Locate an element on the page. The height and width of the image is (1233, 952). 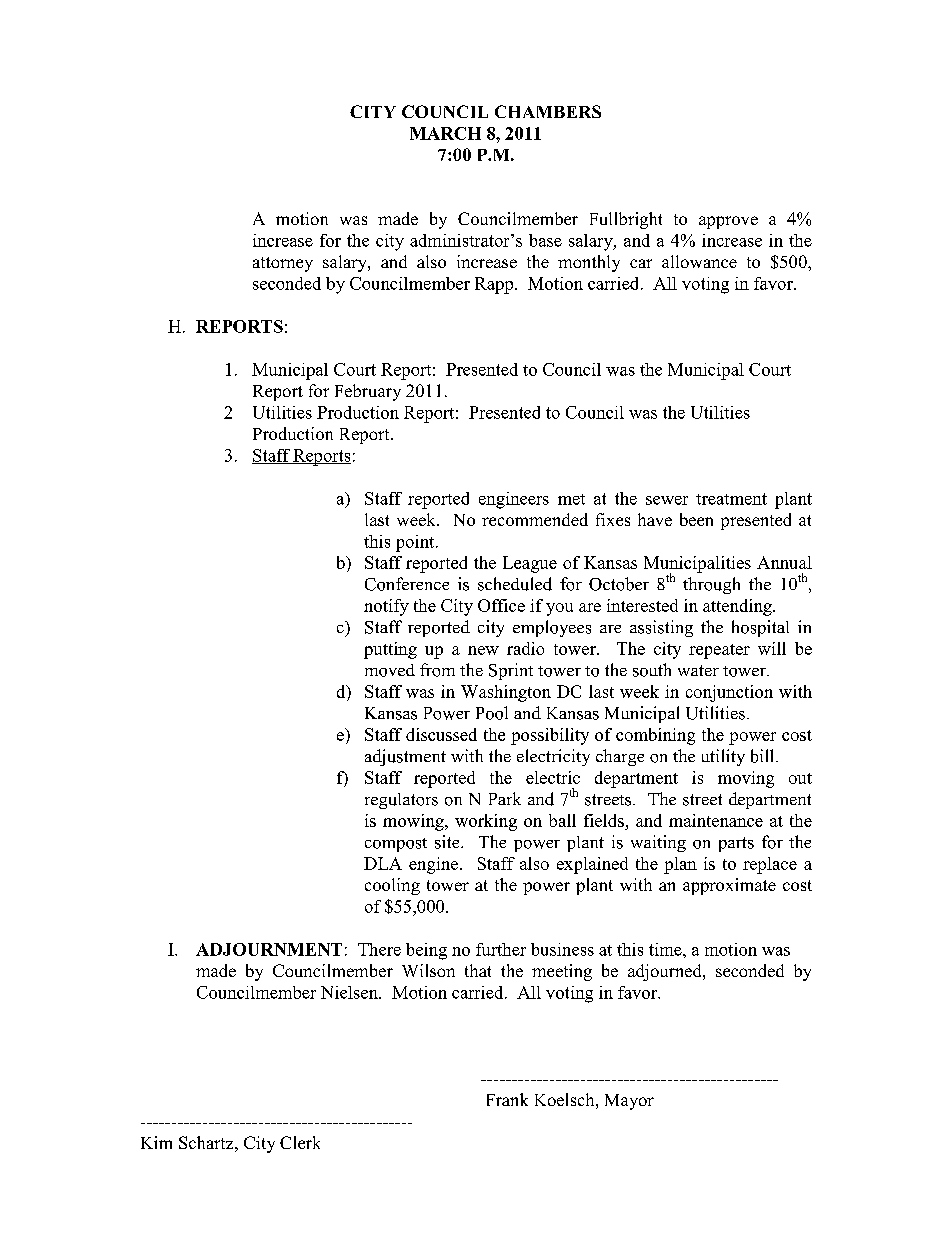
attorney is located at coordinates (283, 264).
